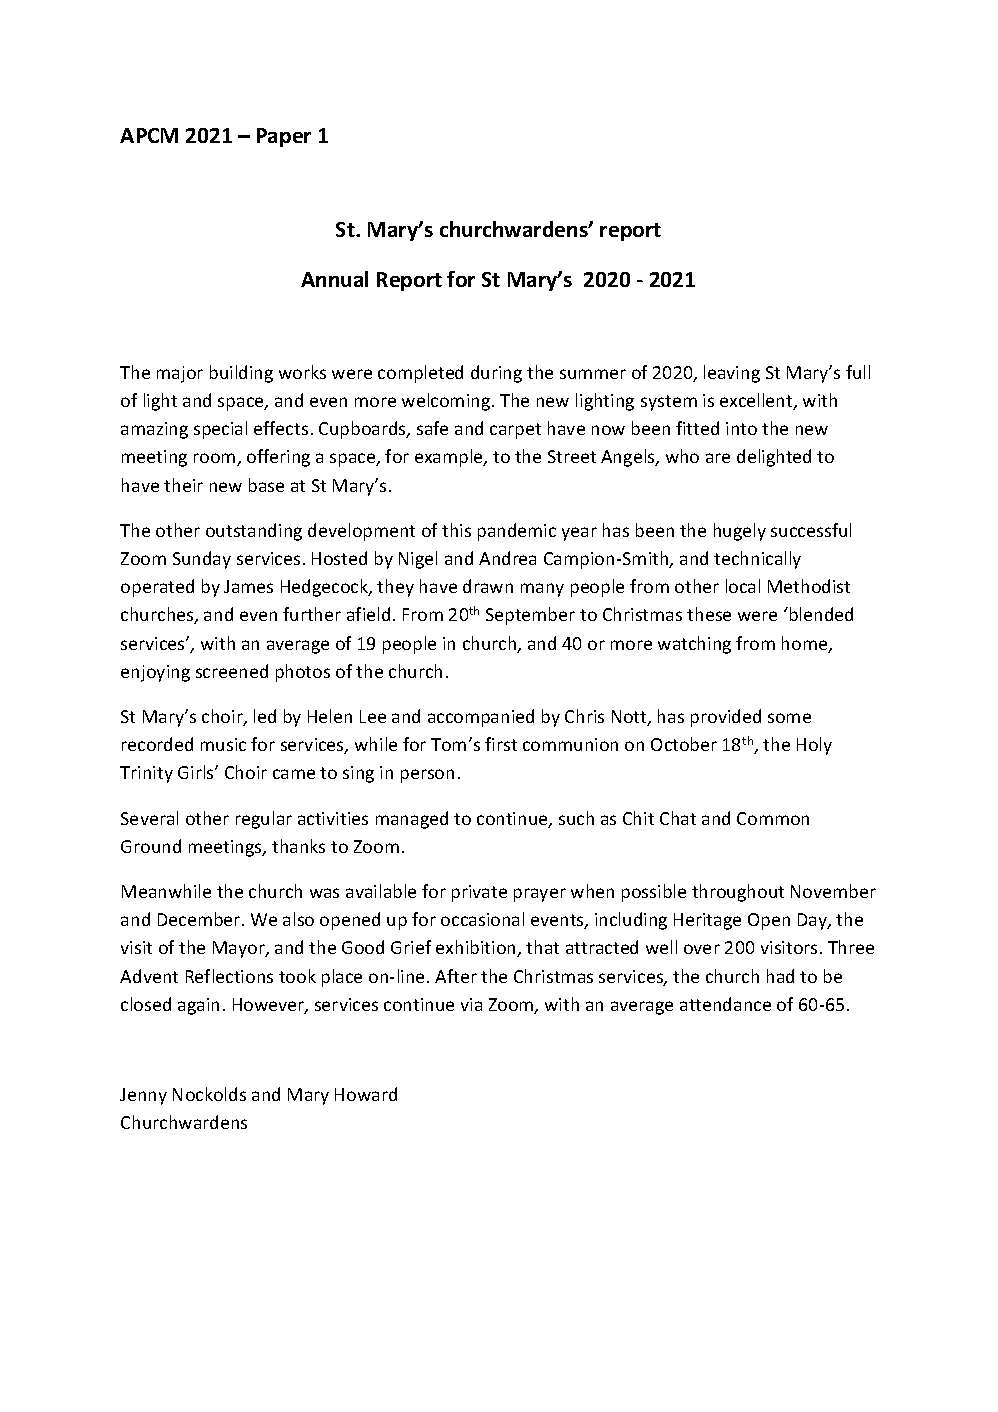  I want to click on some, so click(789, 718).
